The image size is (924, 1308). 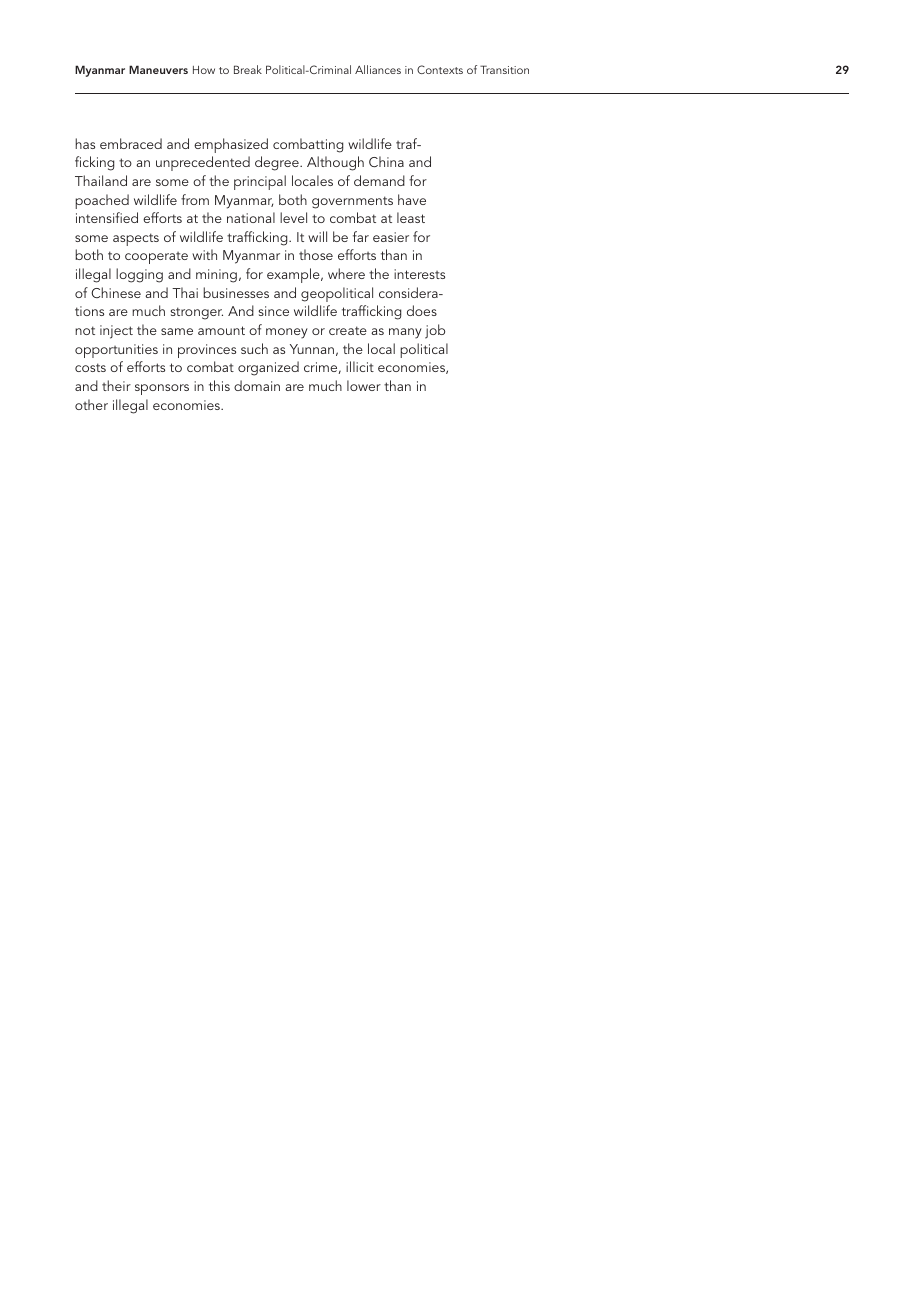 I want to click on domain, so click(x=257, y=385).
